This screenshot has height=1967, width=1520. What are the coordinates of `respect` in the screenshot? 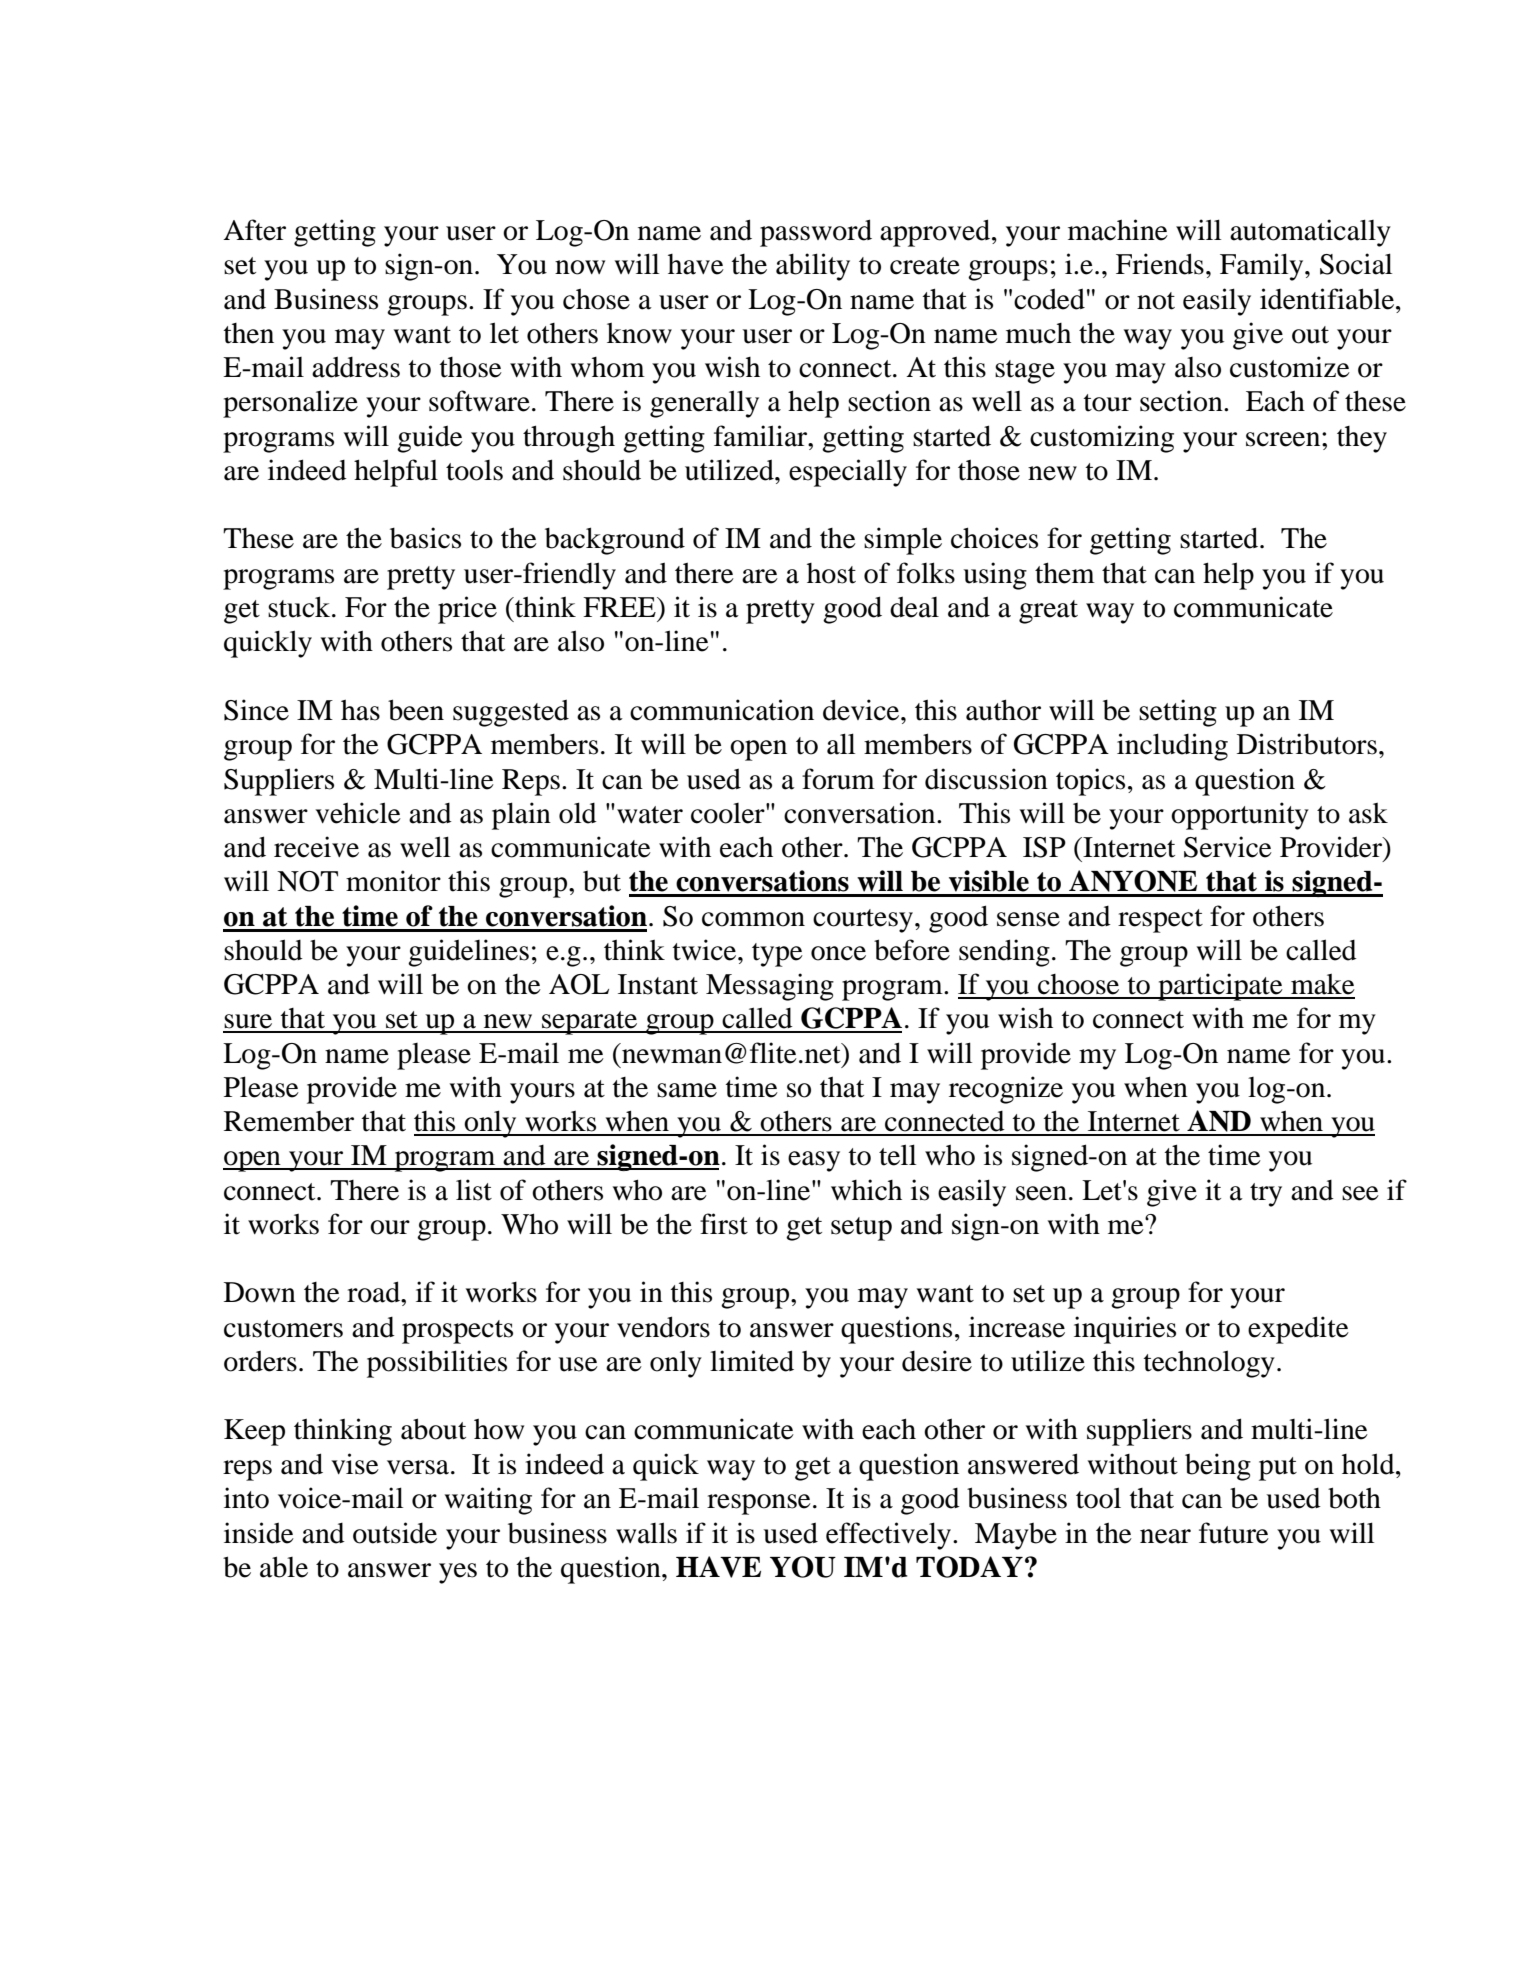 It's located at (1160, 921).
